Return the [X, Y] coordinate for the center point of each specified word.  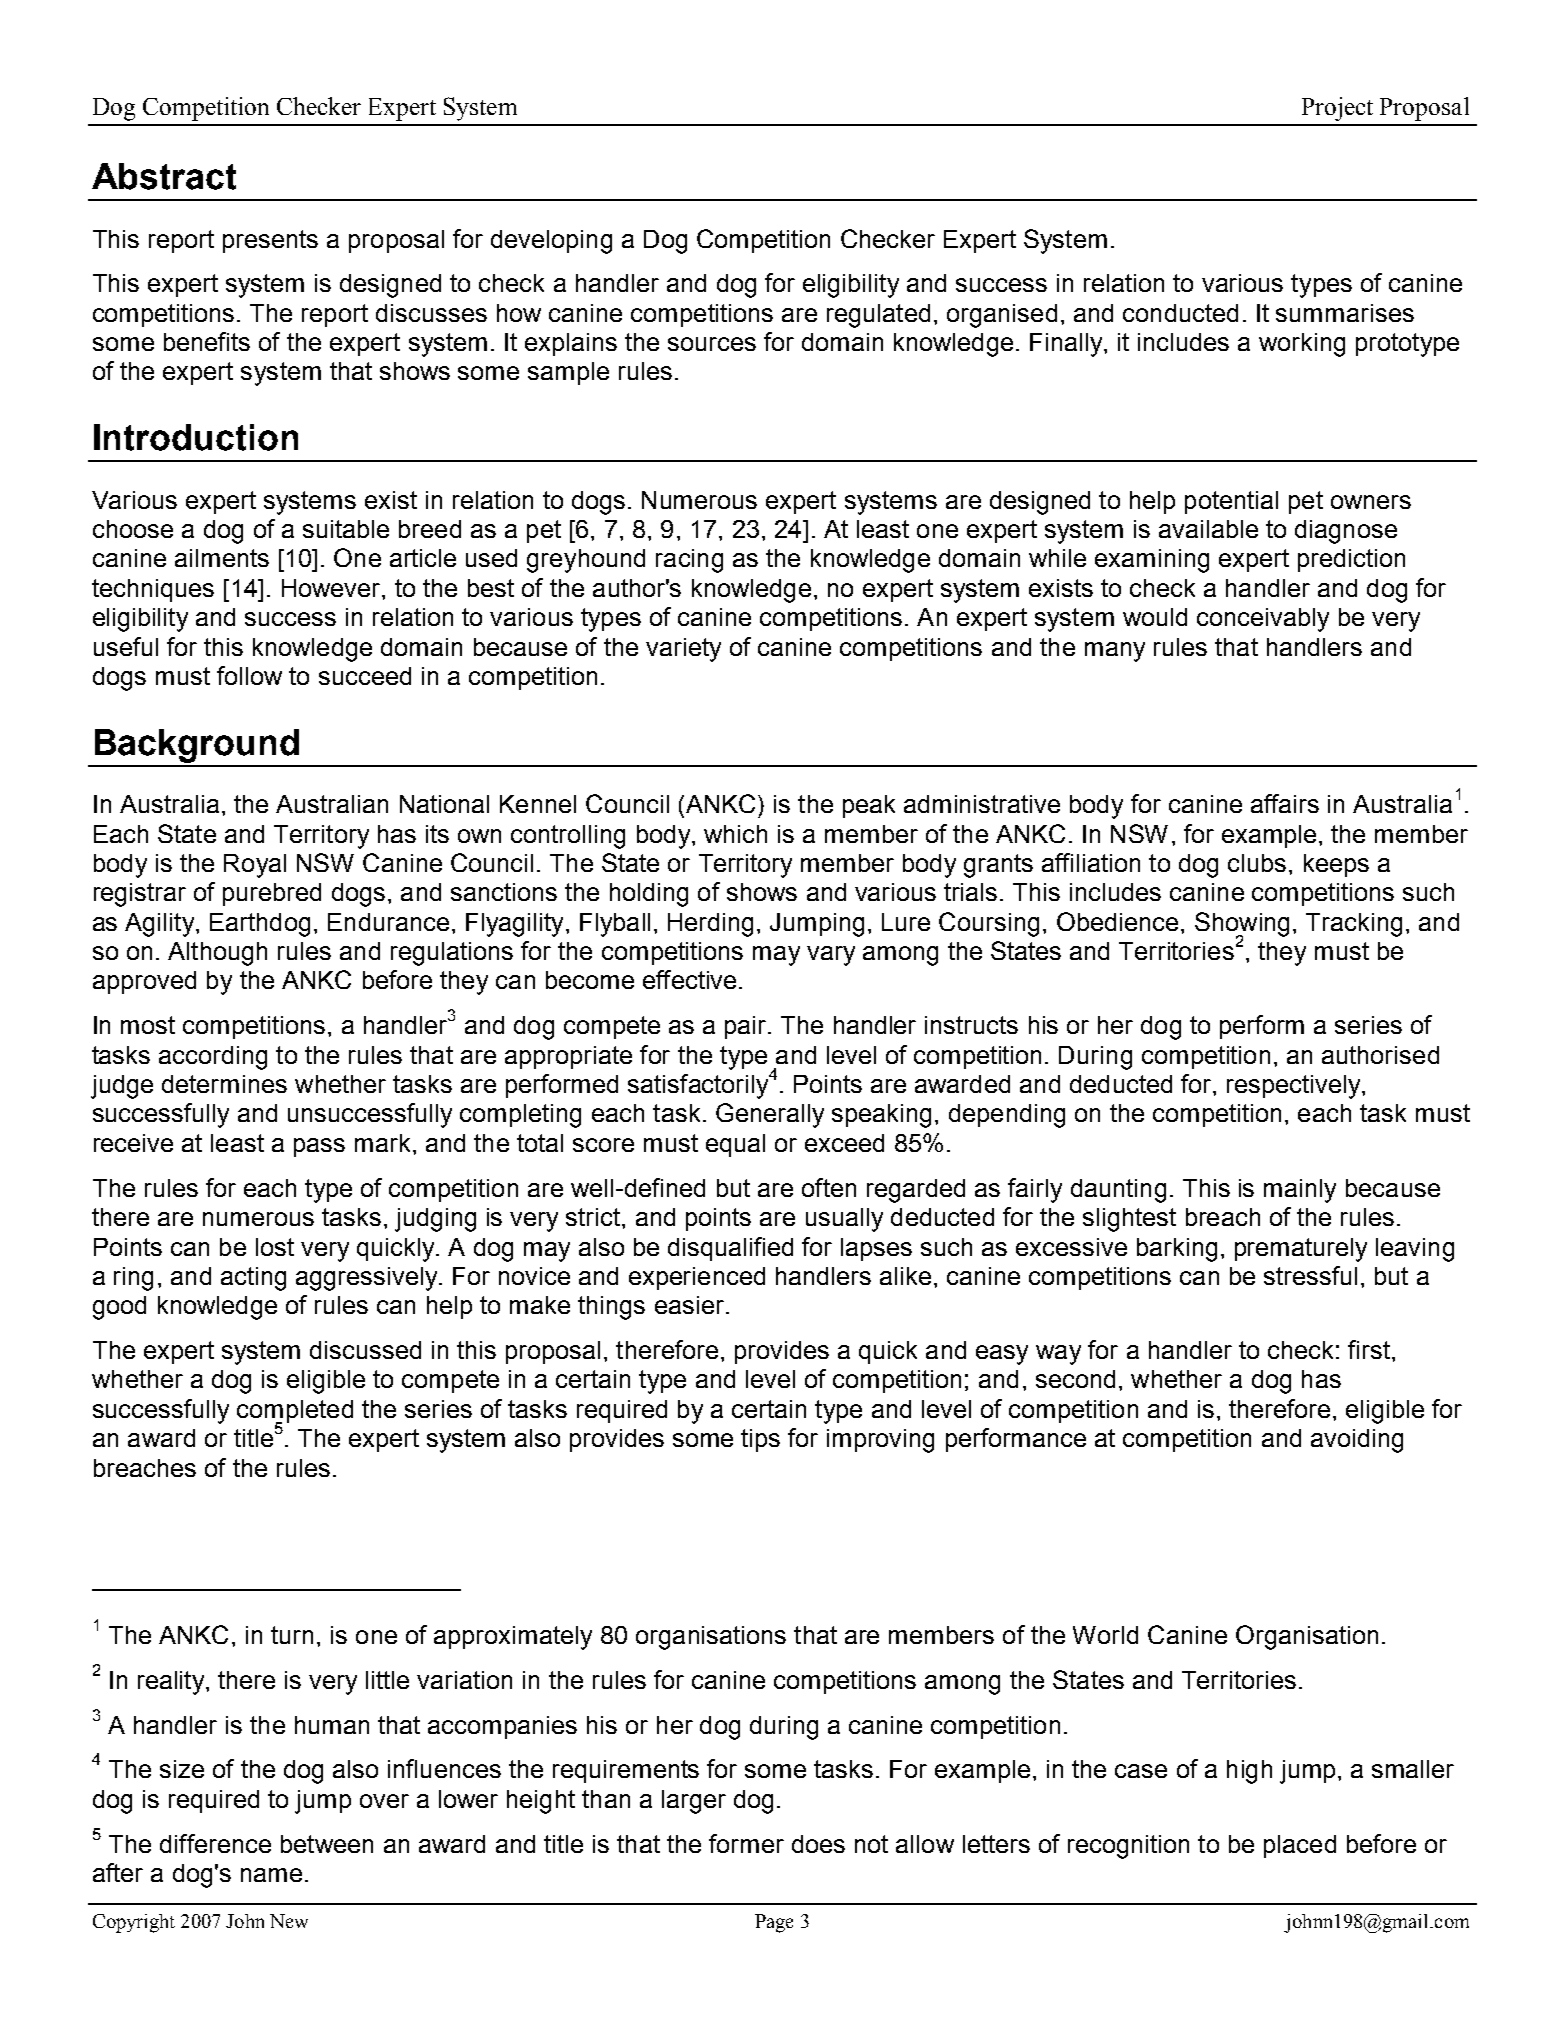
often [829, 1187]
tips [760, 1440]
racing [689, 561]
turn [292, 1635]
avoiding [1357, 1441]
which [735, 834]
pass [319, 1147]
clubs [1257, 863]
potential [1231, 502]
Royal [255, 866]
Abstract [164, 176]
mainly [1300, 1191]
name [271, 1875]
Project [1337, 109]
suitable [346, 529]
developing [551, 242]
